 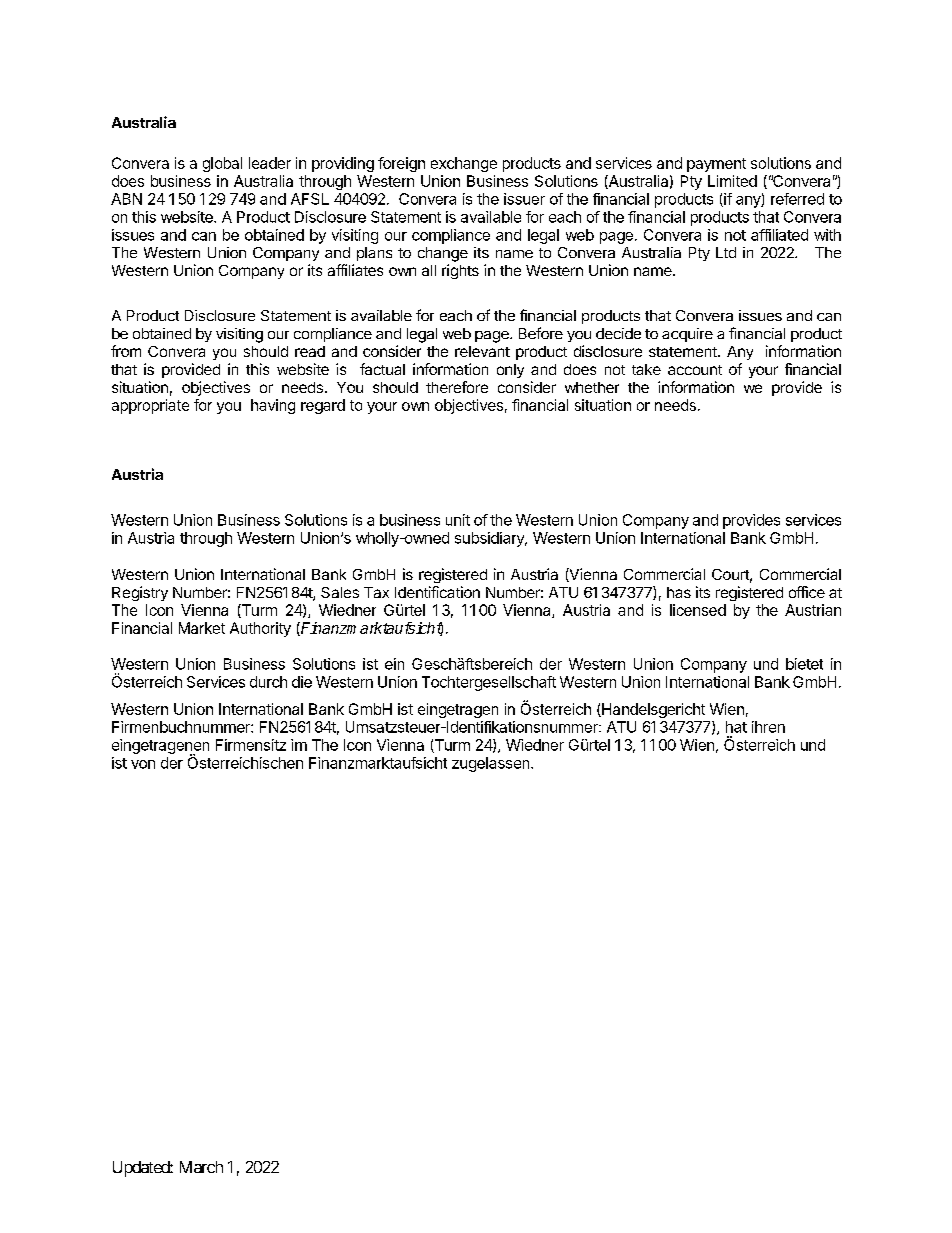 What do you see at coordinates (437, 592) in the screenshot?
I see `Identification` at bounding box center [437, 592].
